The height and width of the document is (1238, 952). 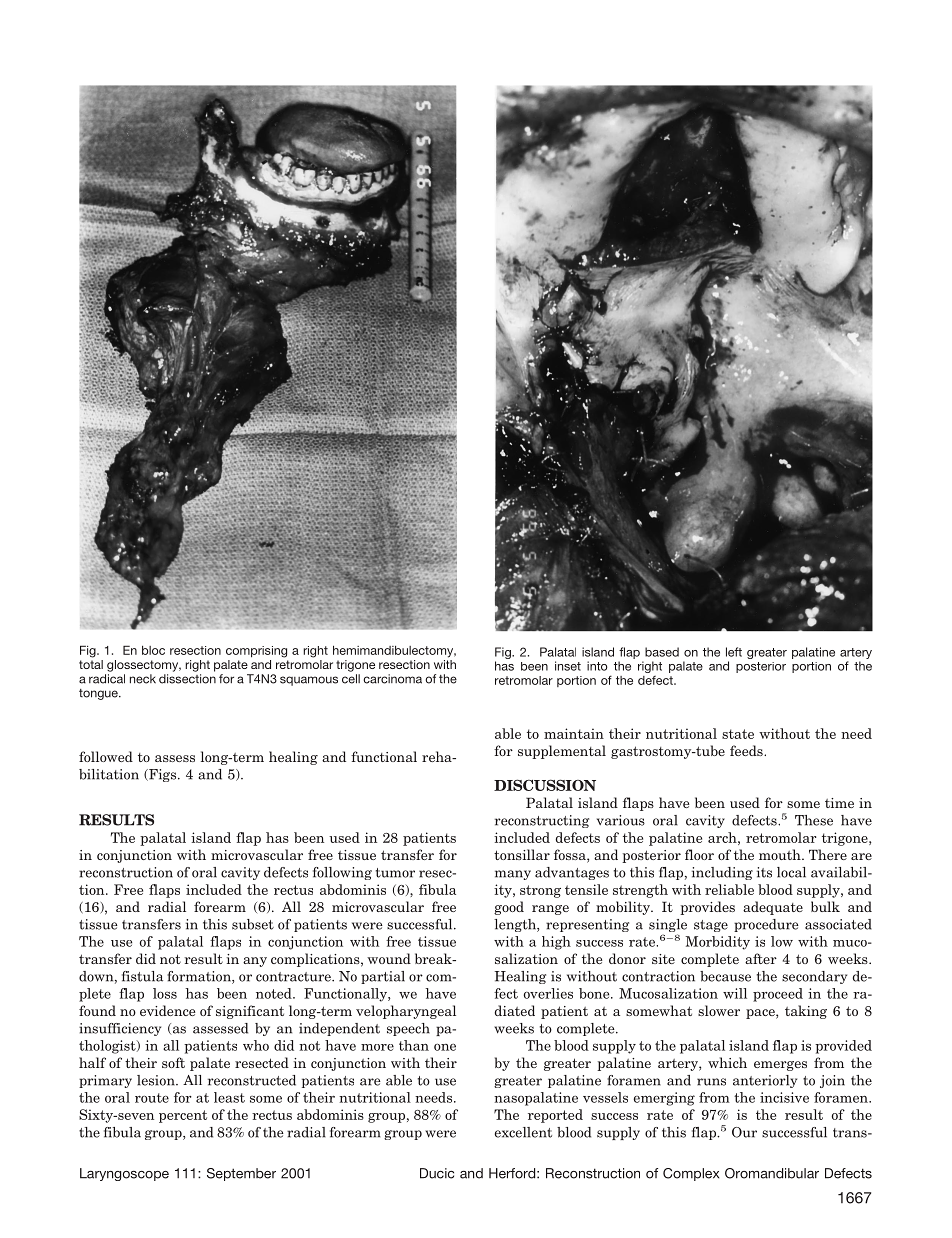 What do you see at coordinates (509, 908) in the document?
I see `good` at bounding box center [509, 908].
